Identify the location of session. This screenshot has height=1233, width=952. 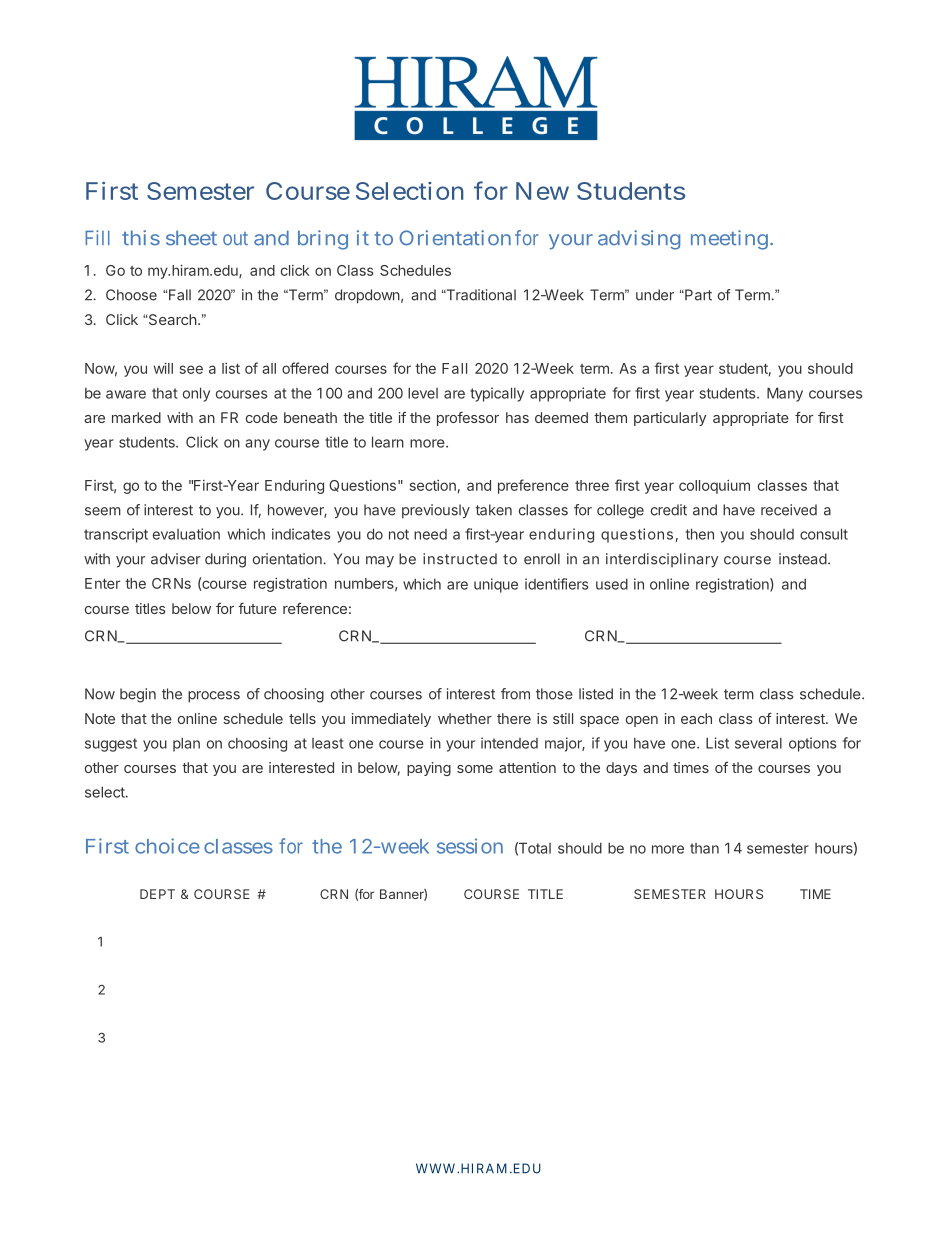
(470, 846).
